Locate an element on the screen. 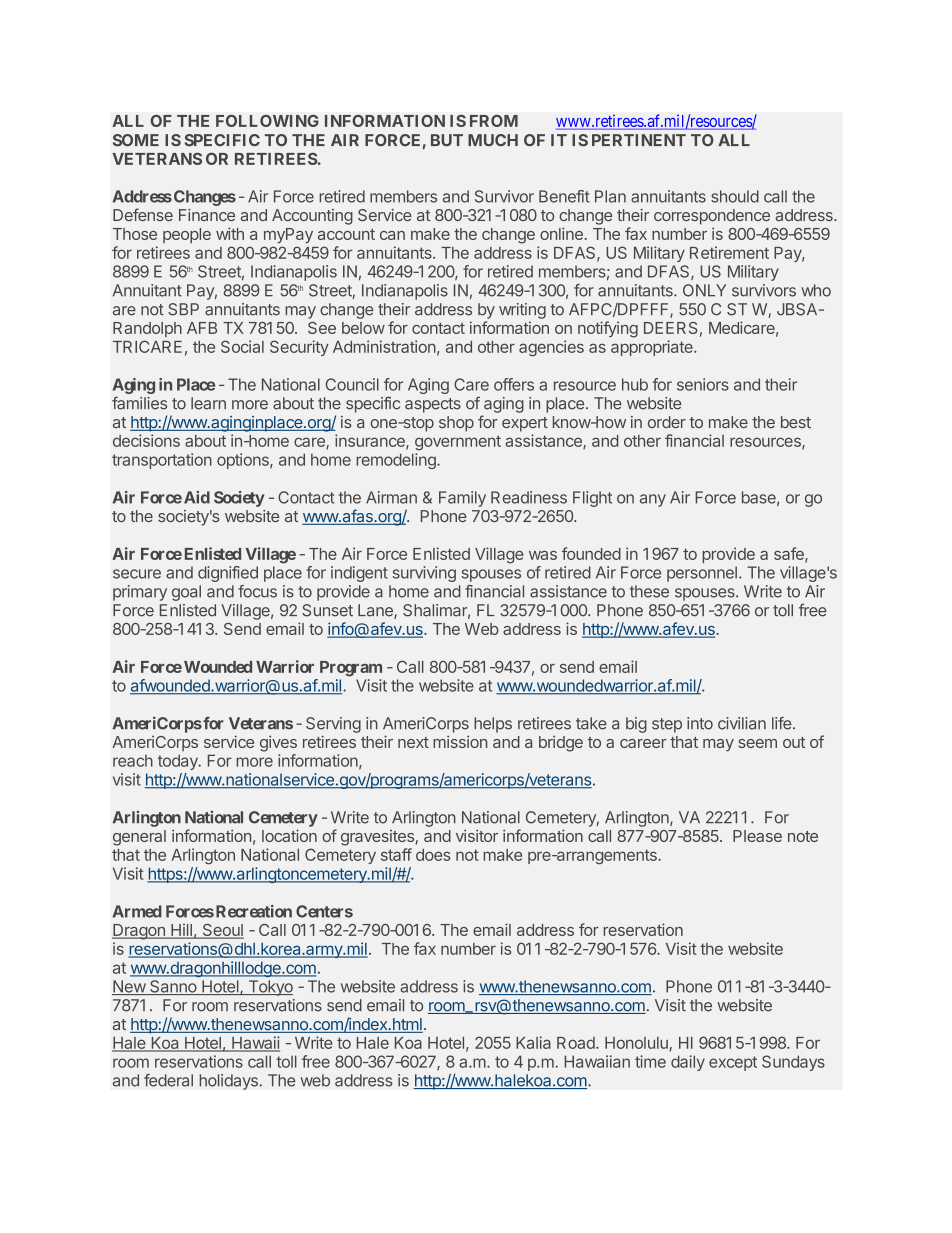  seem is located at coordinates (757, 743).
